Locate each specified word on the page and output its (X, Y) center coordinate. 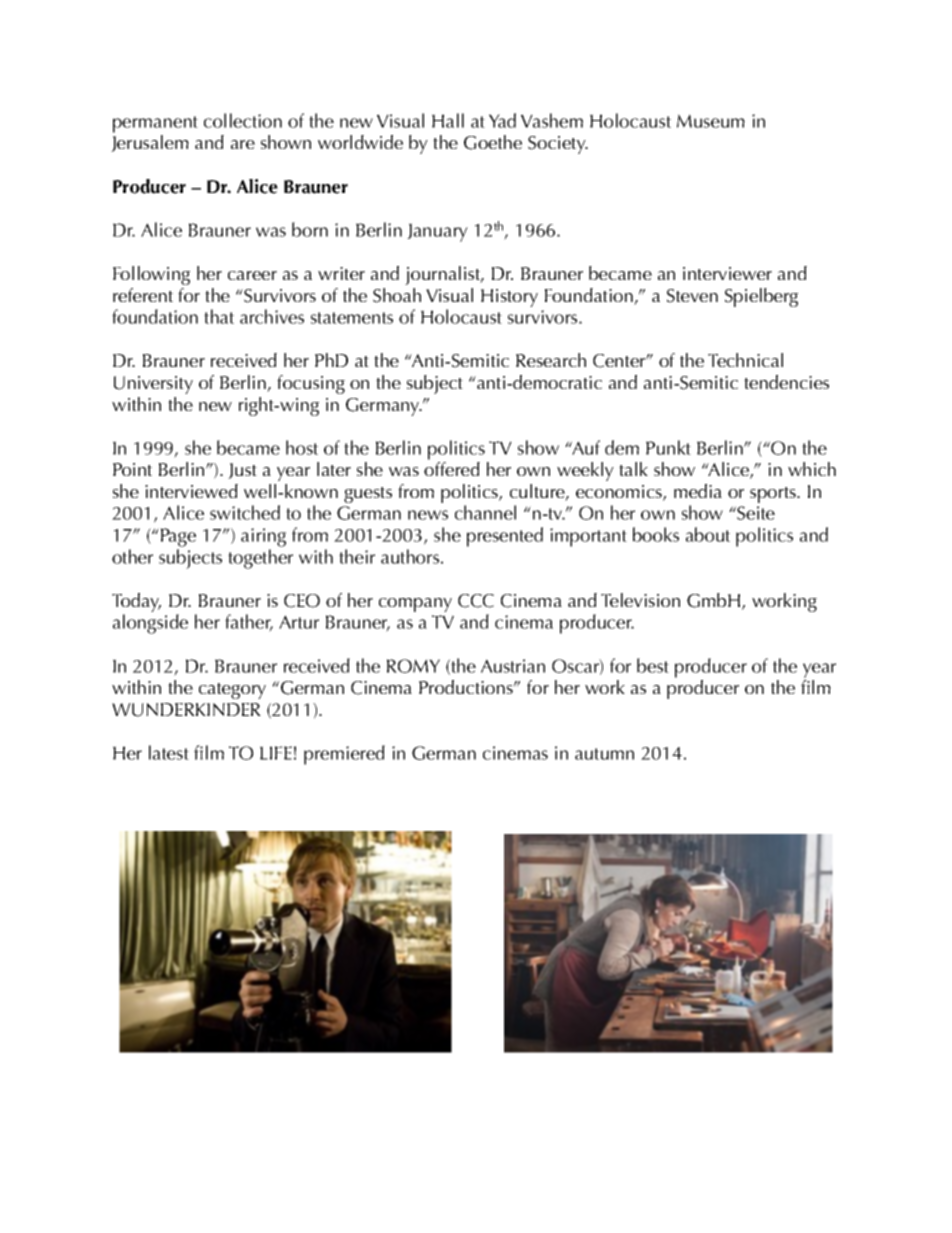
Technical (745, 360)
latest (169, 752)
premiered (344, 755)
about (708, 534)
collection (243, 120)
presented (505, 537)
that (219, 316)
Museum (711, 121)
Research (551, 360)
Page (178, 537)
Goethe (493, 142)
